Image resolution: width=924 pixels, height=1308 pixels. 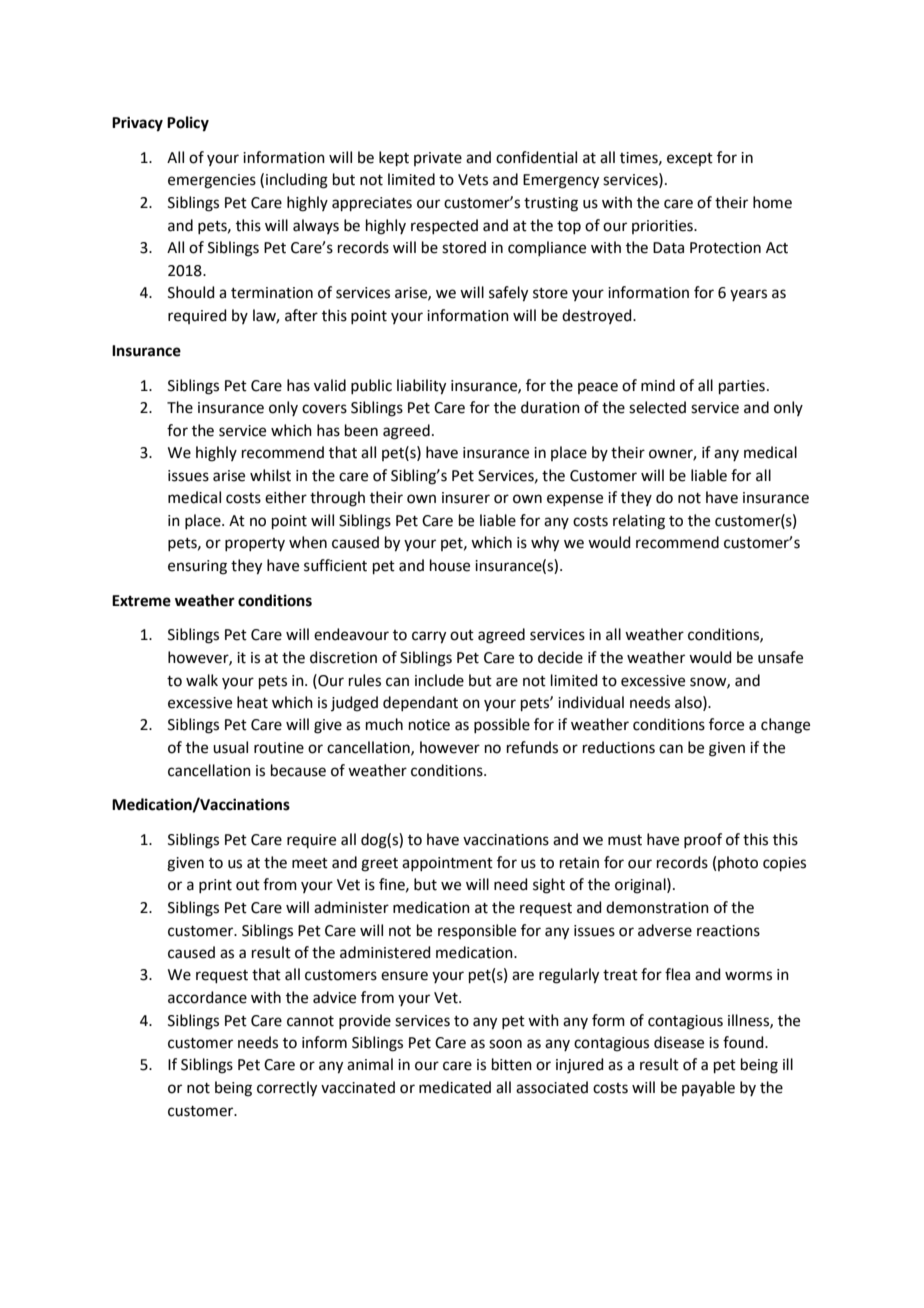 I want to click on insurer, so click(x=466, y=498).
